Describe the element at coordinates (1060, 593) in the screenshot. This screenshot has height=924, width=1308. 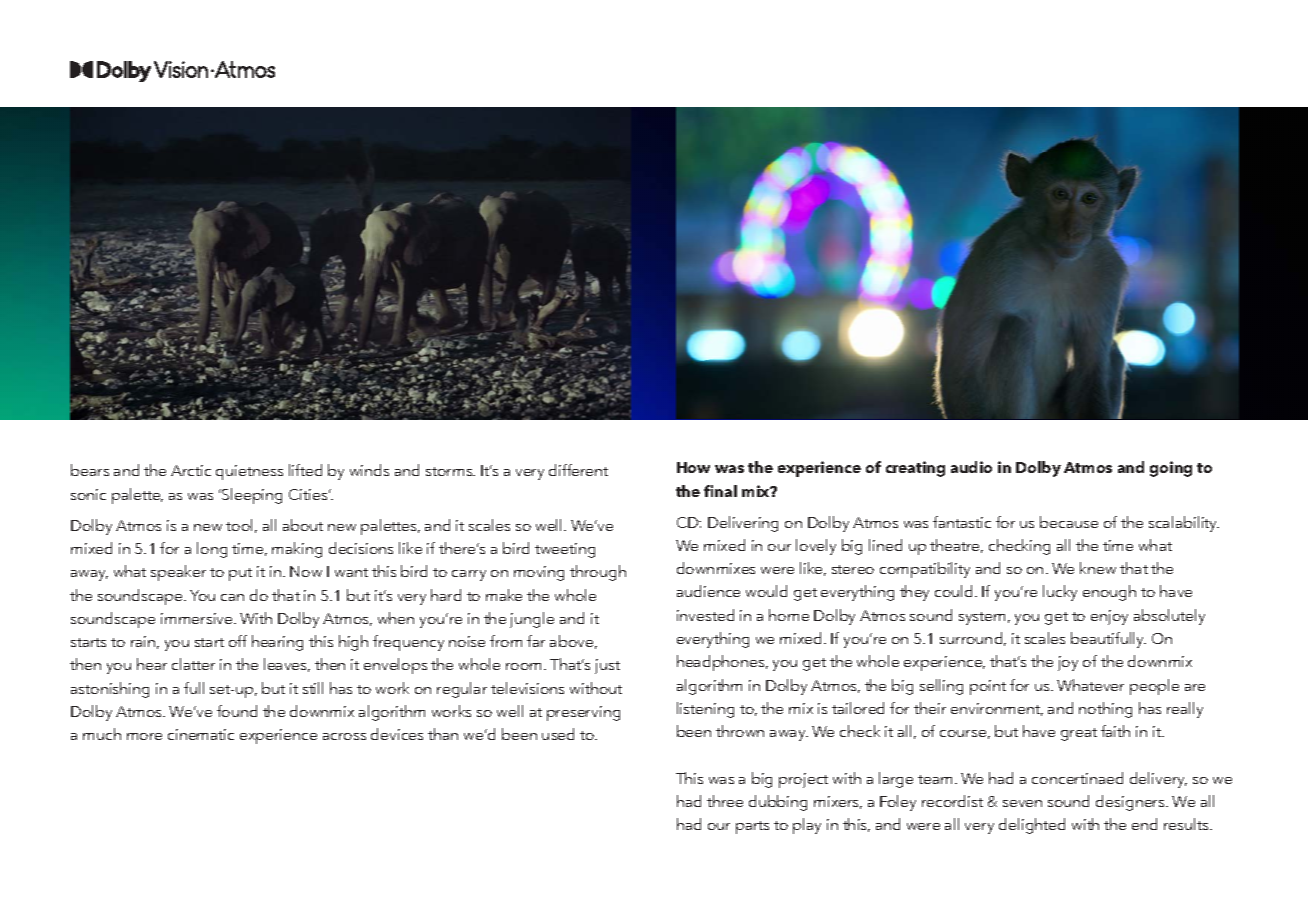
I see `lucky` at that location.
